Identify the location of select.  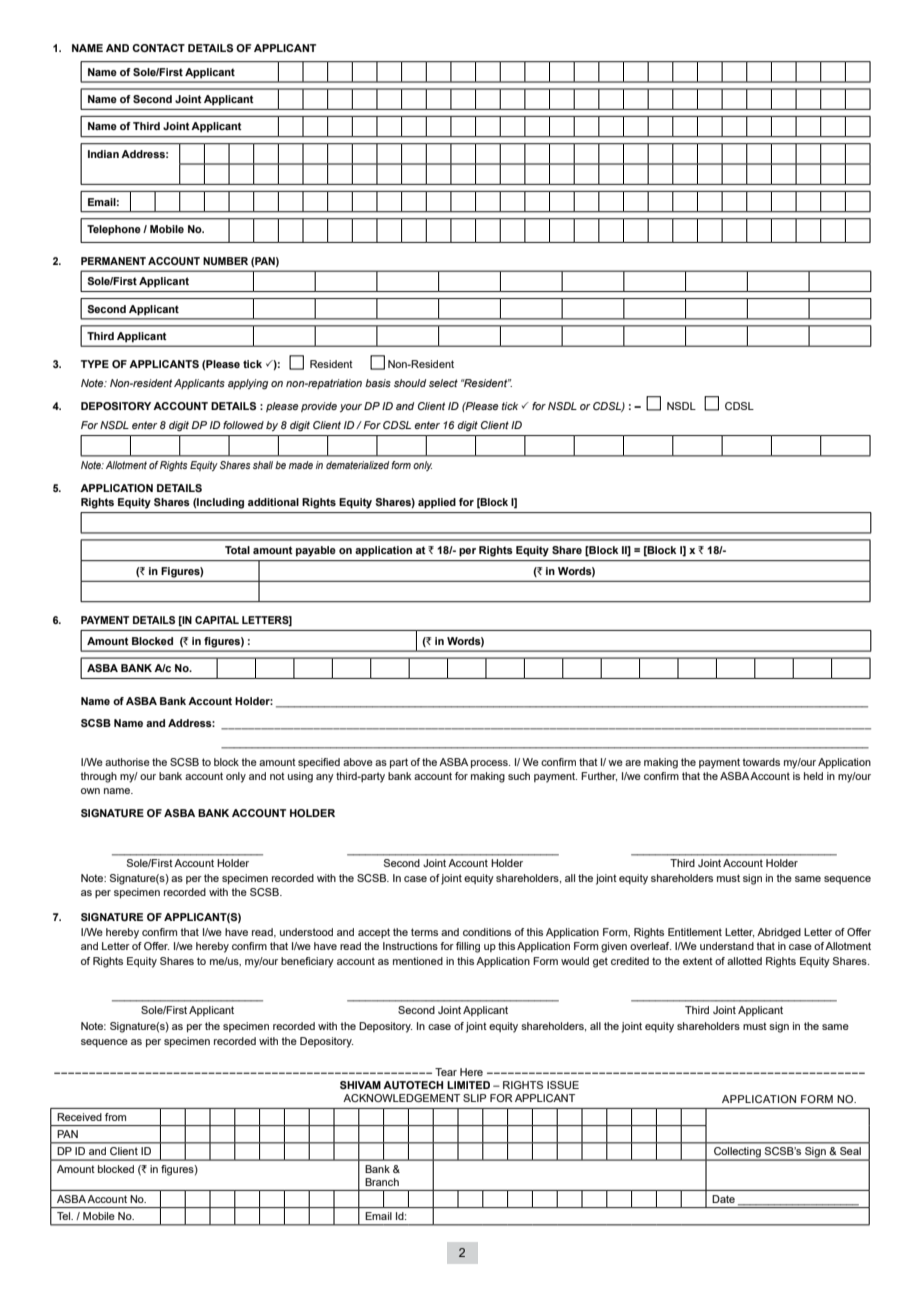
(443, 383).
